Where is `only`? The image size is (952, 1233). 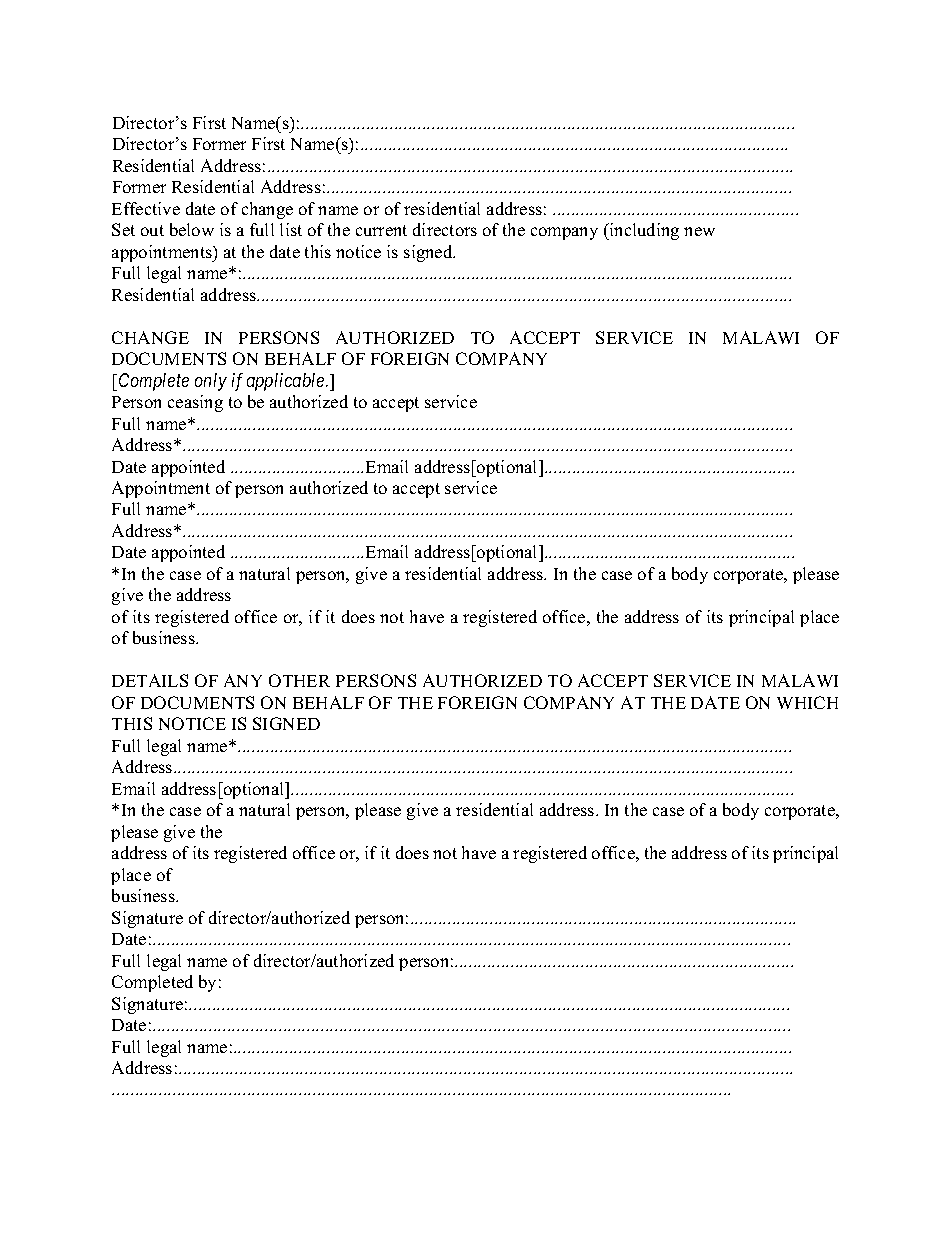
only is located at coordinates (211, 382).
